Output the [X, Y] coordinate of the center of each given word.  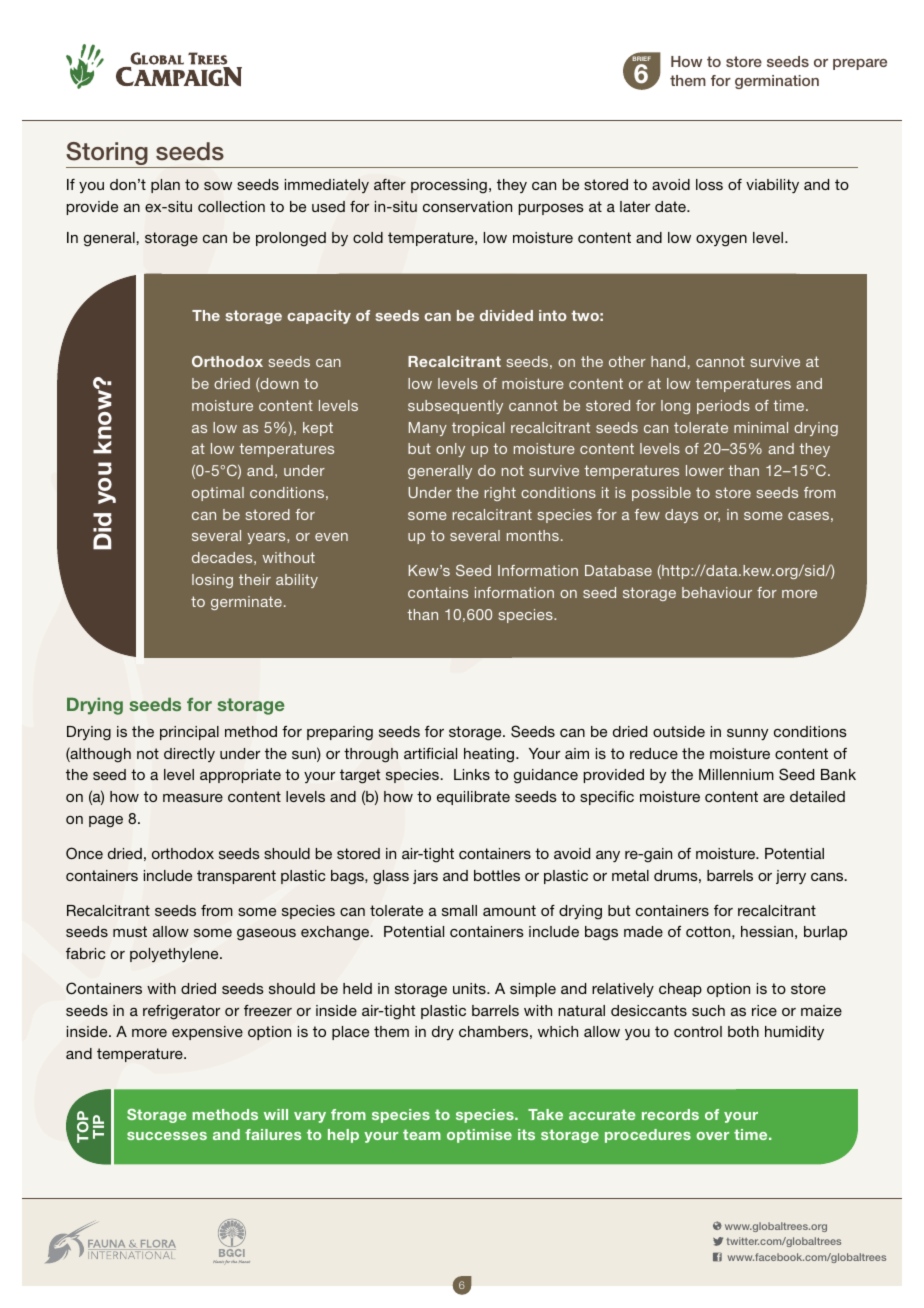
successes [167, 1136]
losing [212, 581]
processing [449, 186]
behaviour [717, 592]
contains [438, 592]
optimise [479, 1136]
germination [777, 82]
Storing [108, 155]
